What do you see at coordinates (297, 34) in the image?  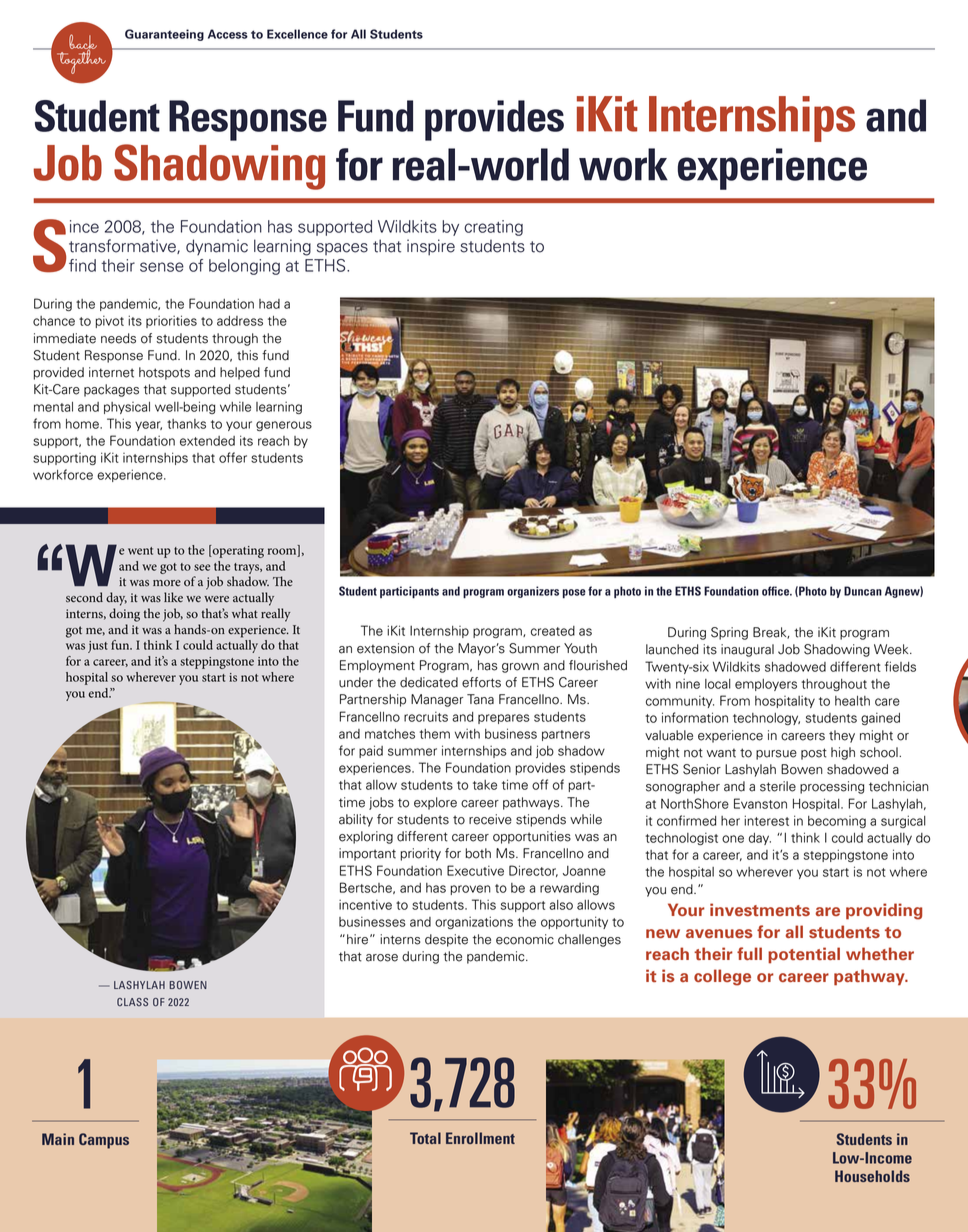 I see `Excellence` at bounding box center [297, 34].
